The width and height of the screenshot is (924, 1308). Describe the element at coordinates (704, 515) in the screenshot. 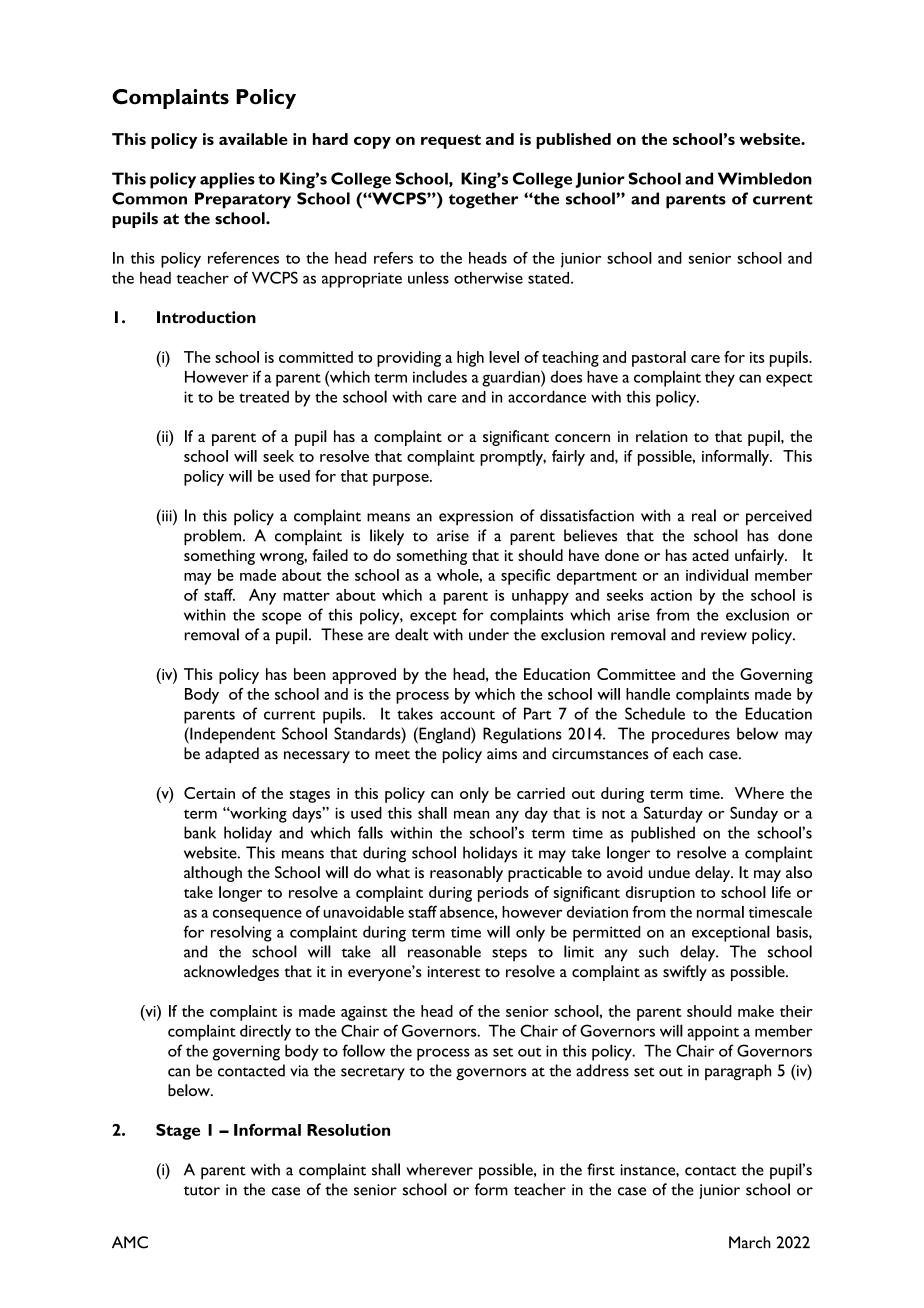

I see `real` at that location.
